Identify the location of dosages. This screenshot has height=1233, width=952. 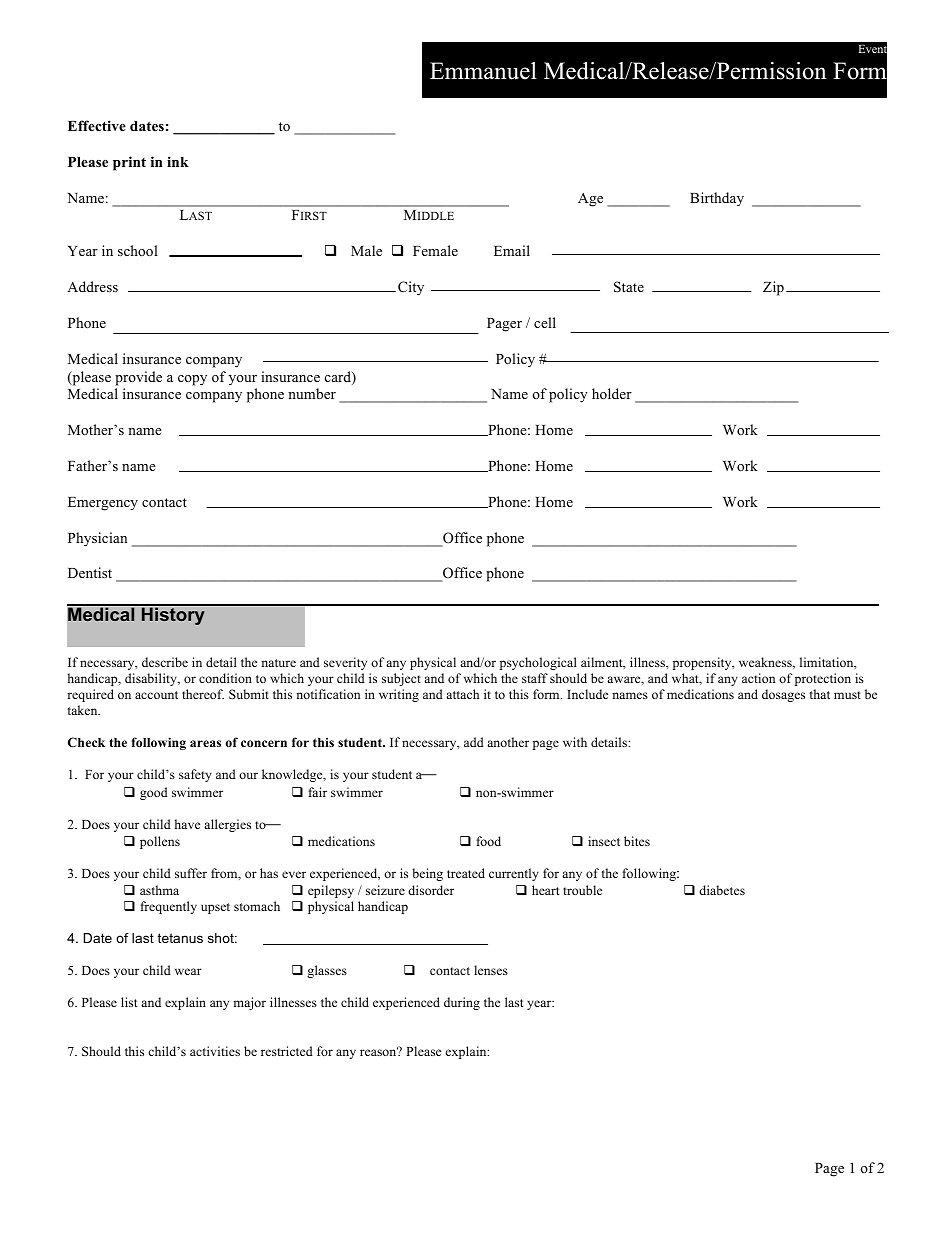
(783, 695).
